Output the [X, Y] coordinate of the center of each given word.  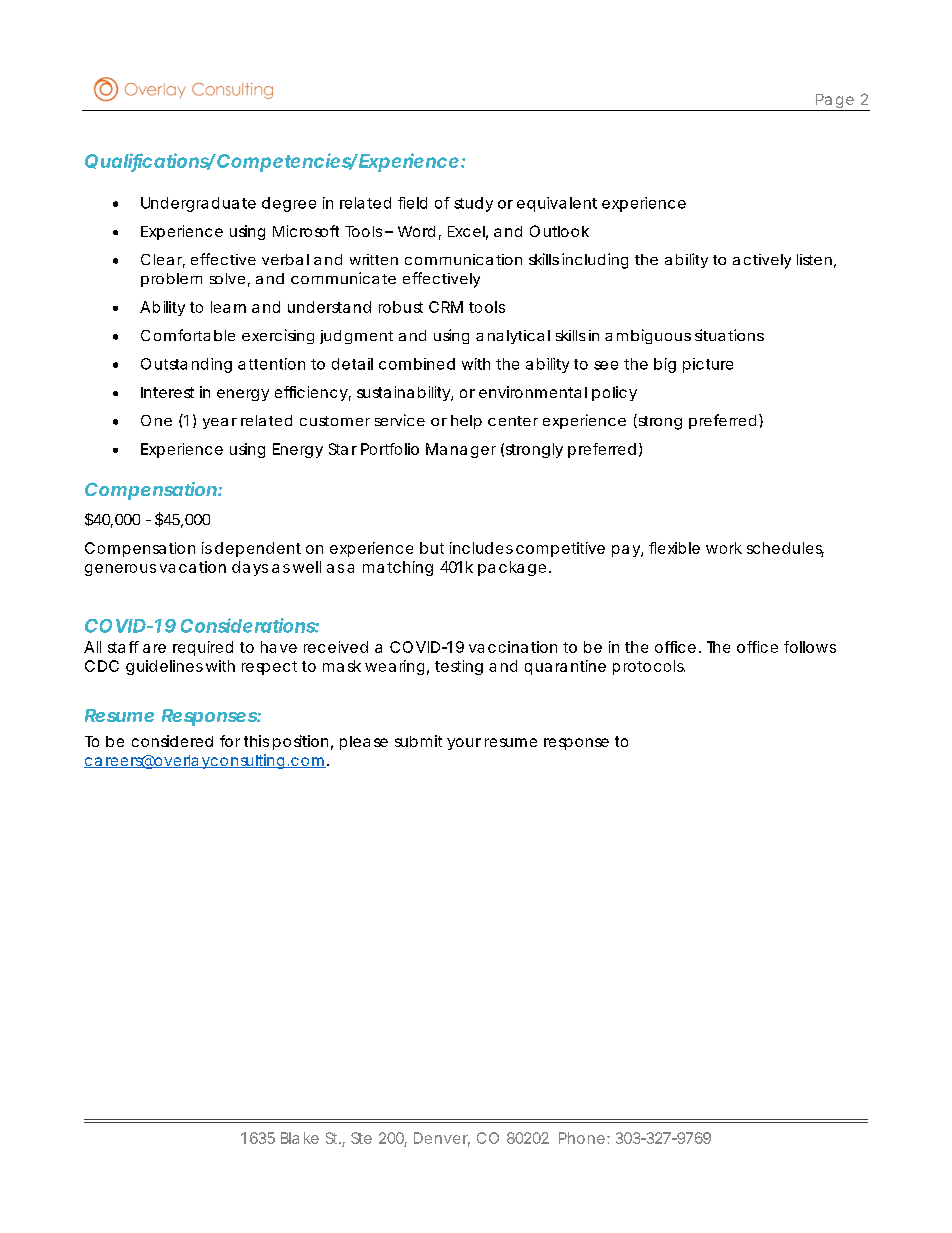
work [724, 548]
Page [834, 102]
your [464, 744]
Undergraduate [198, 204]
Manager [461, 450]
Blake [300, 1138]
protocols [649, 667]
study [473, 204]
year [220, 423]
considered [172, 741]
